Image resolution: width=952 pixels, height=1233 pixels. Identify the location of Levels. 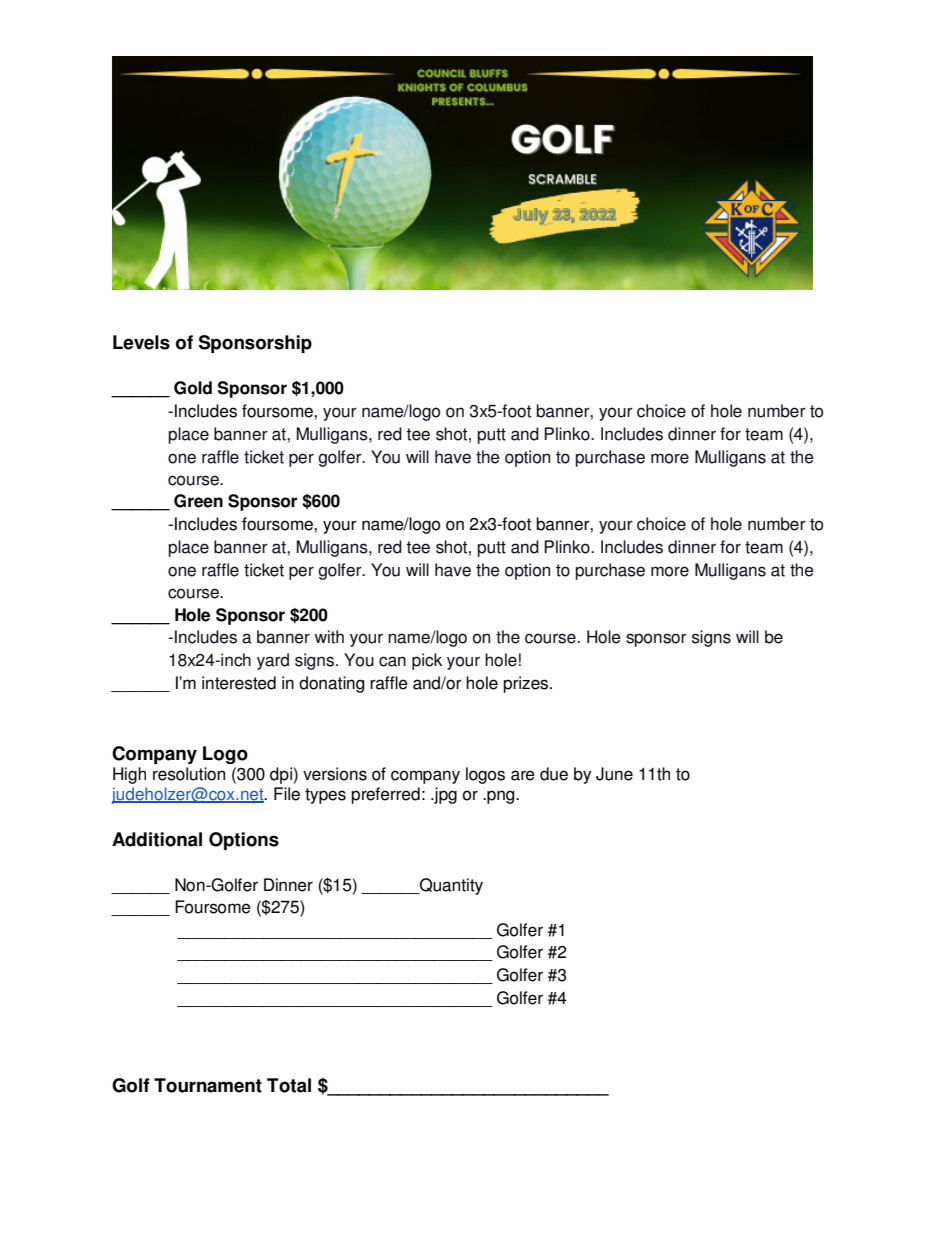
(141, 342).
